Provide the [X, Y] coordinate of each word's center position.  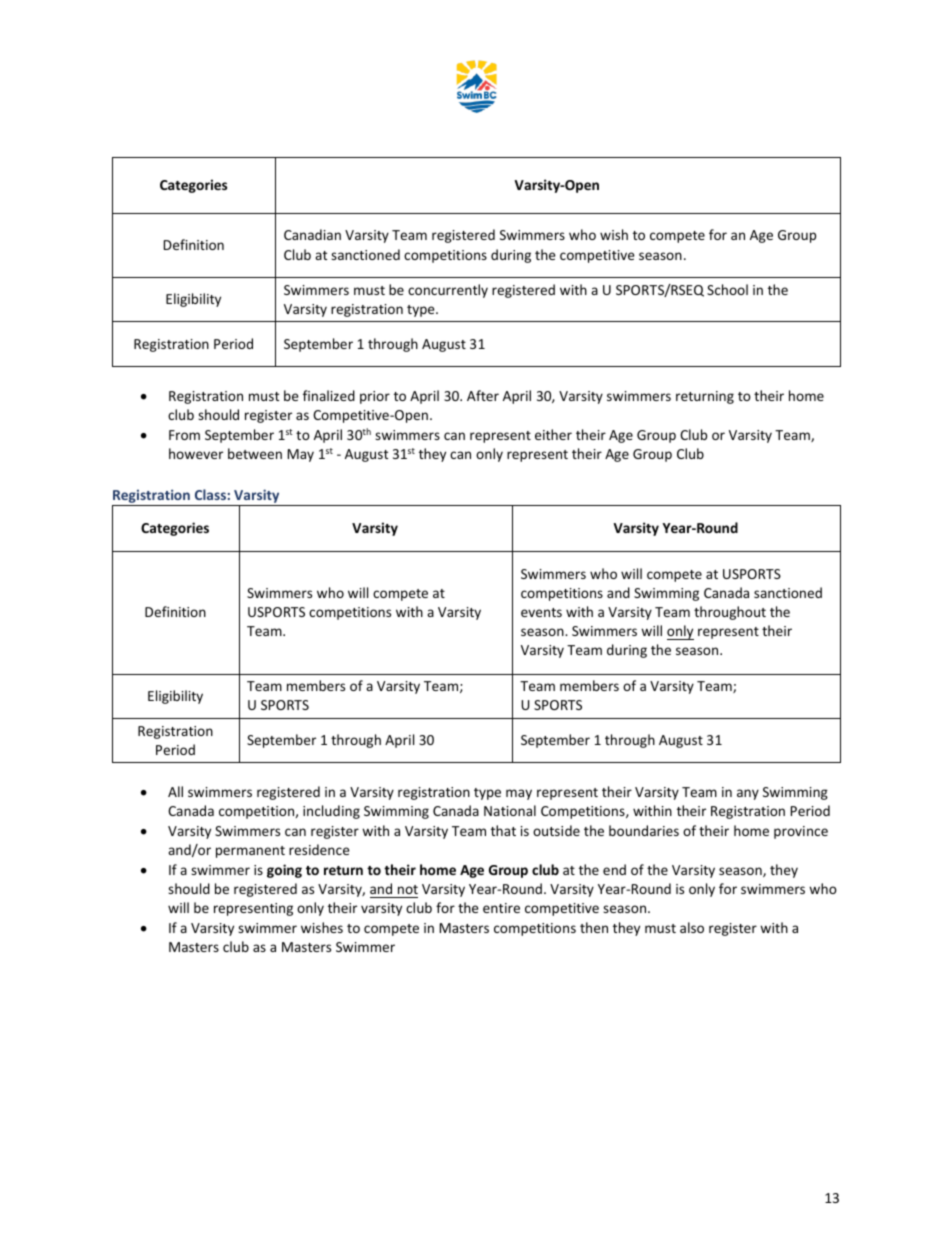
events [541, 612]
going [284, 871]
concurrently [448, 291]
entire [501, 908]
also [692, 927]
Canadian [312, 234]
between [255, 453]
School [727, 289]
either [553, 434]
